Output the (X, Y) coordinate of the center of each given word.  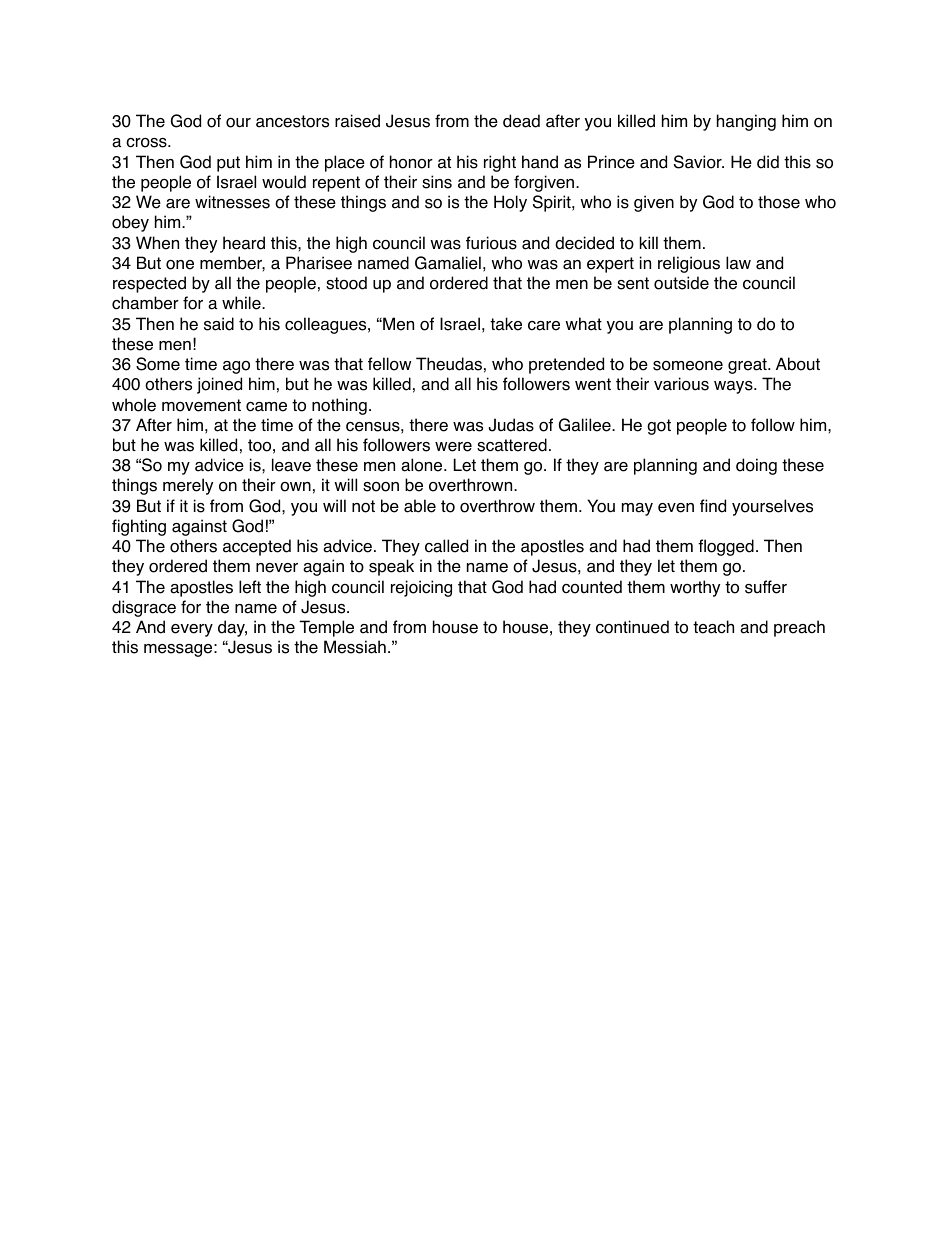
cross (147, 143)
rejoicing (421, 588)
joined (219, 385)
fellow (389, 364)
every (192, 630)
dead (521, 121)
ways (734, 387)
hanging (746, 122)
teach (713, 627)
